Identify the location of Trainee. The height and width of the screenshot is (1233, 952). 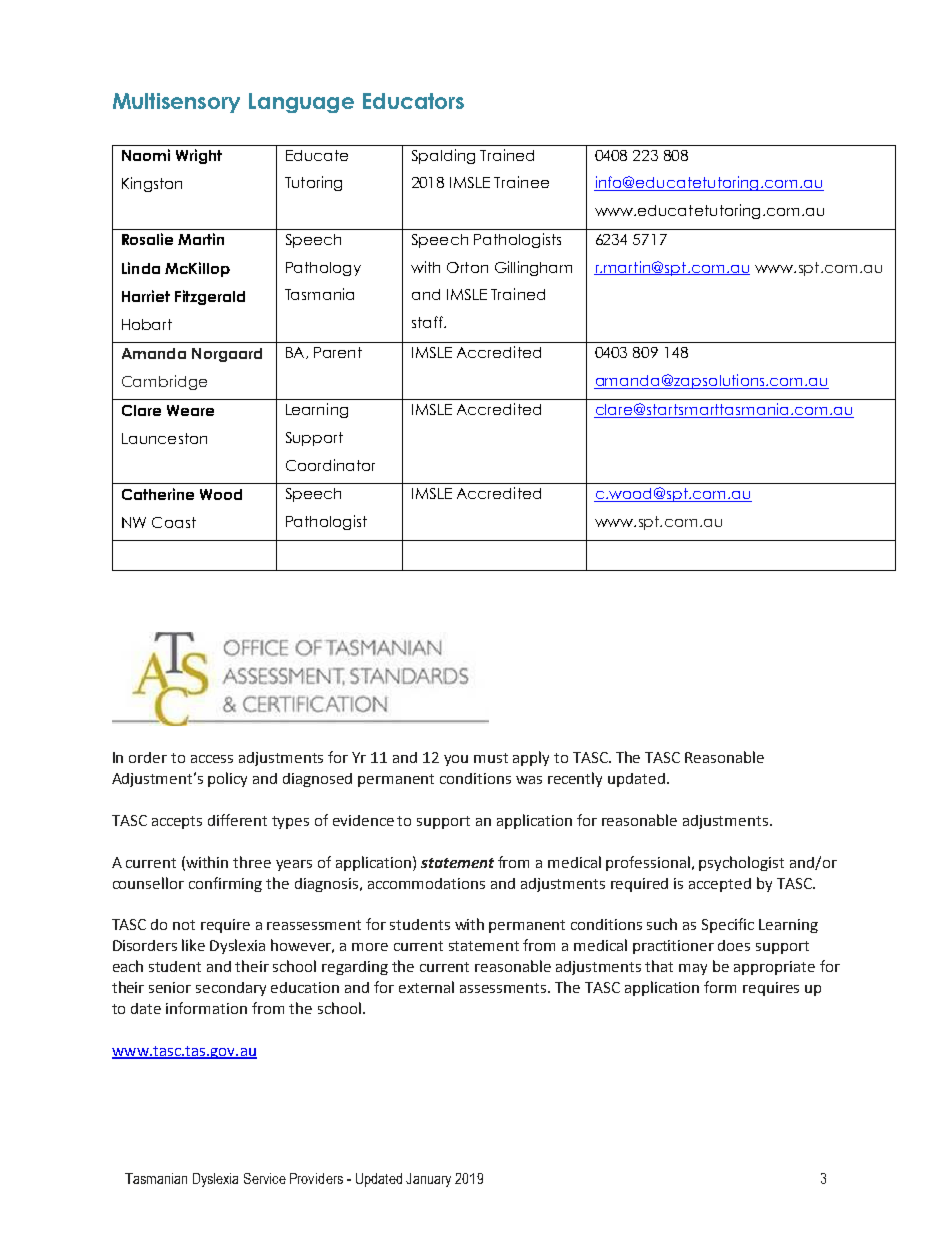
(521, 182).
